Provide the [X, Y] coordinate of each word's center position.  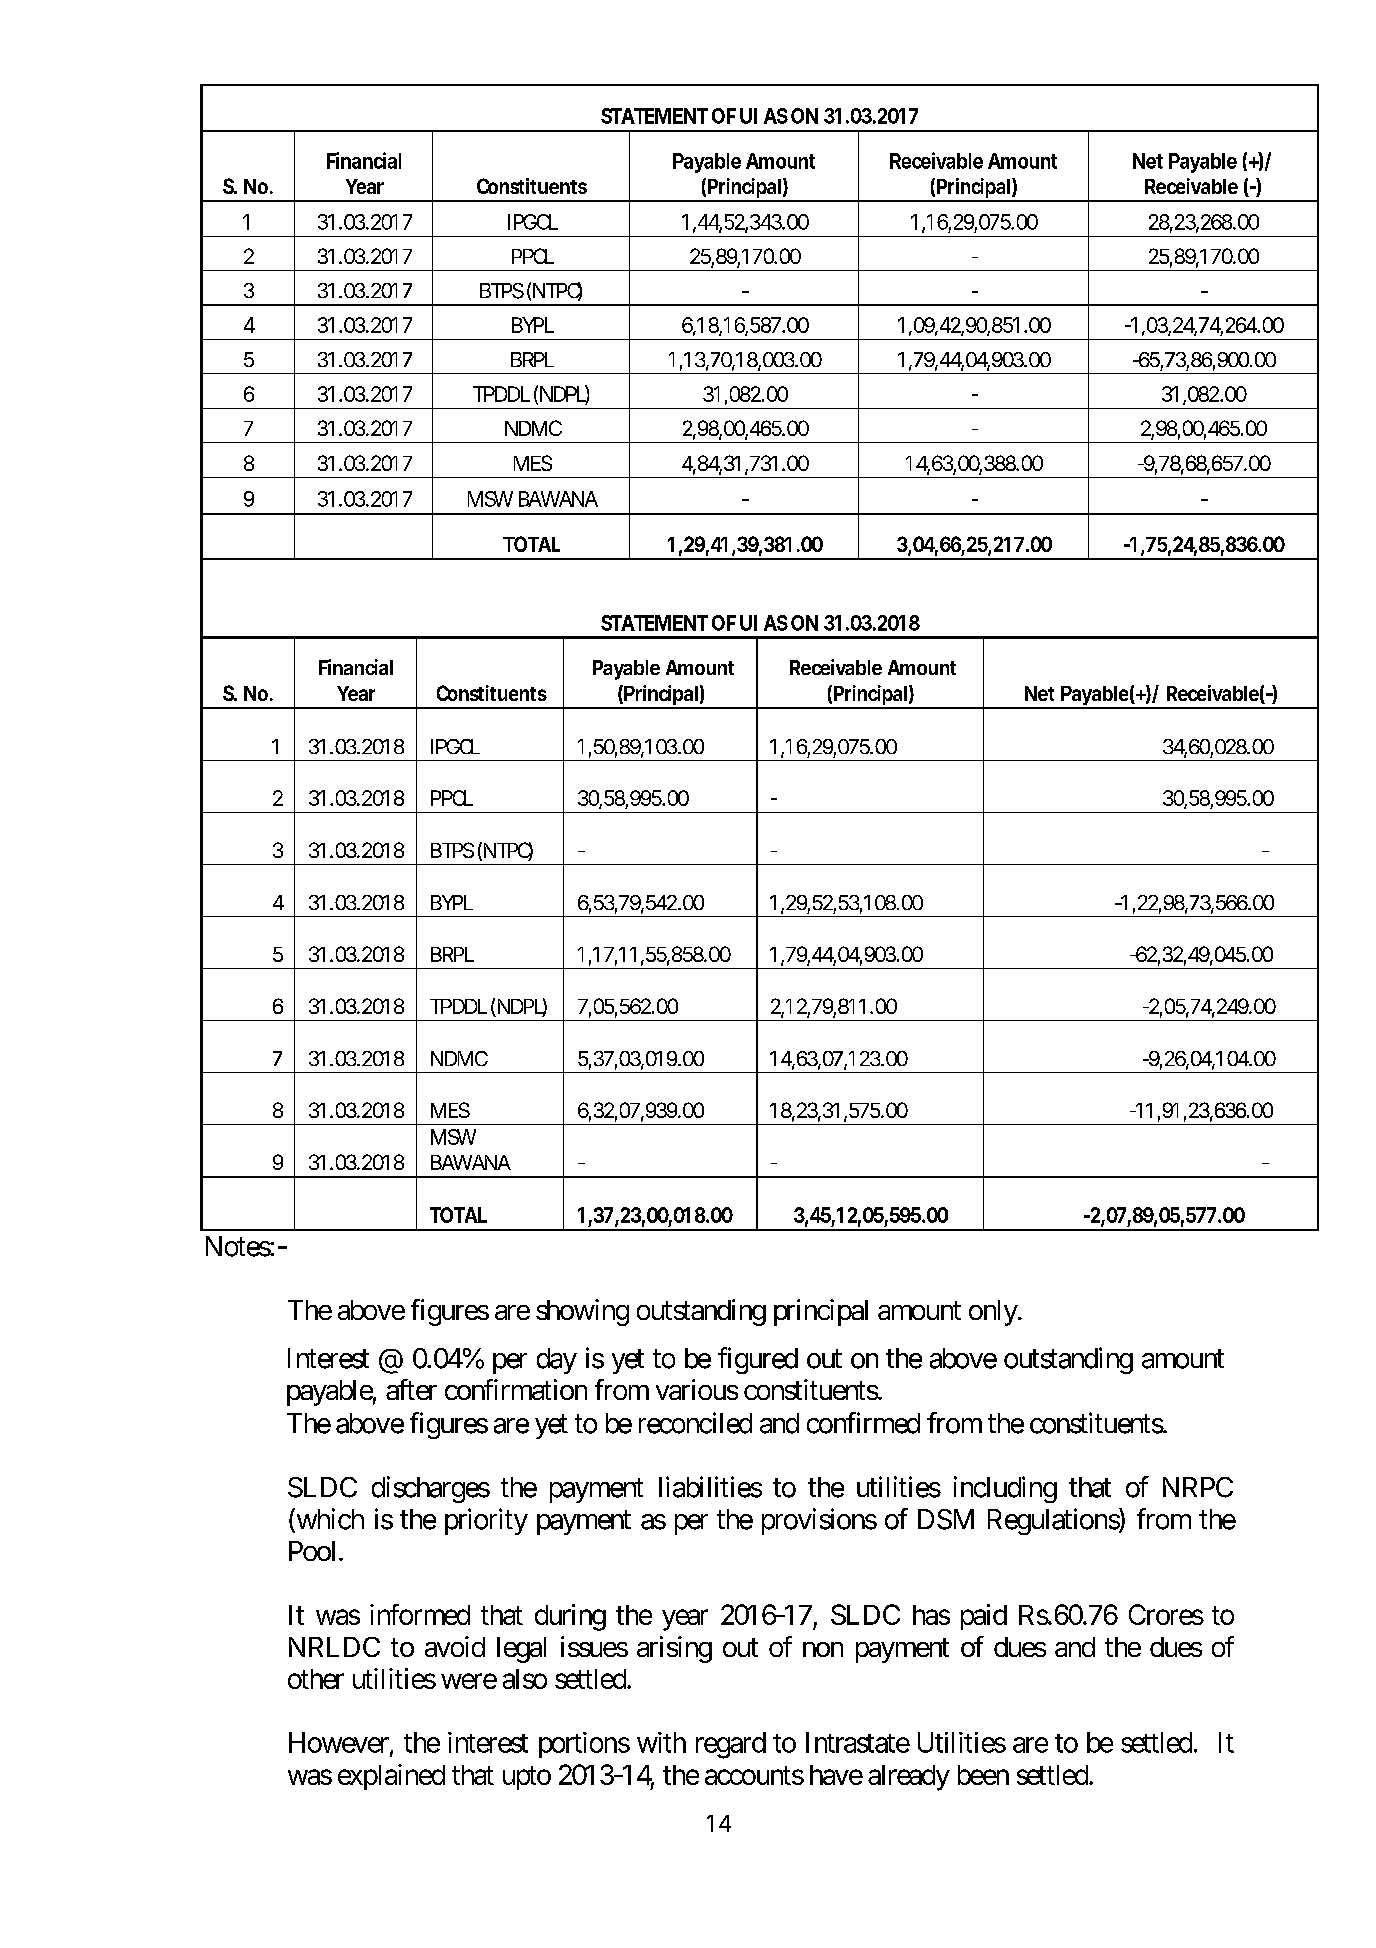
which [329, 1520]
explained [391, 1777]
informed [420, 1614]
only [994, 1313]
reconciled [695, 1423]
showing [582, 1312]
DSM [946, 1519]
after [411, 1389]
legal [521, 1650]
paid [984, 1617]
